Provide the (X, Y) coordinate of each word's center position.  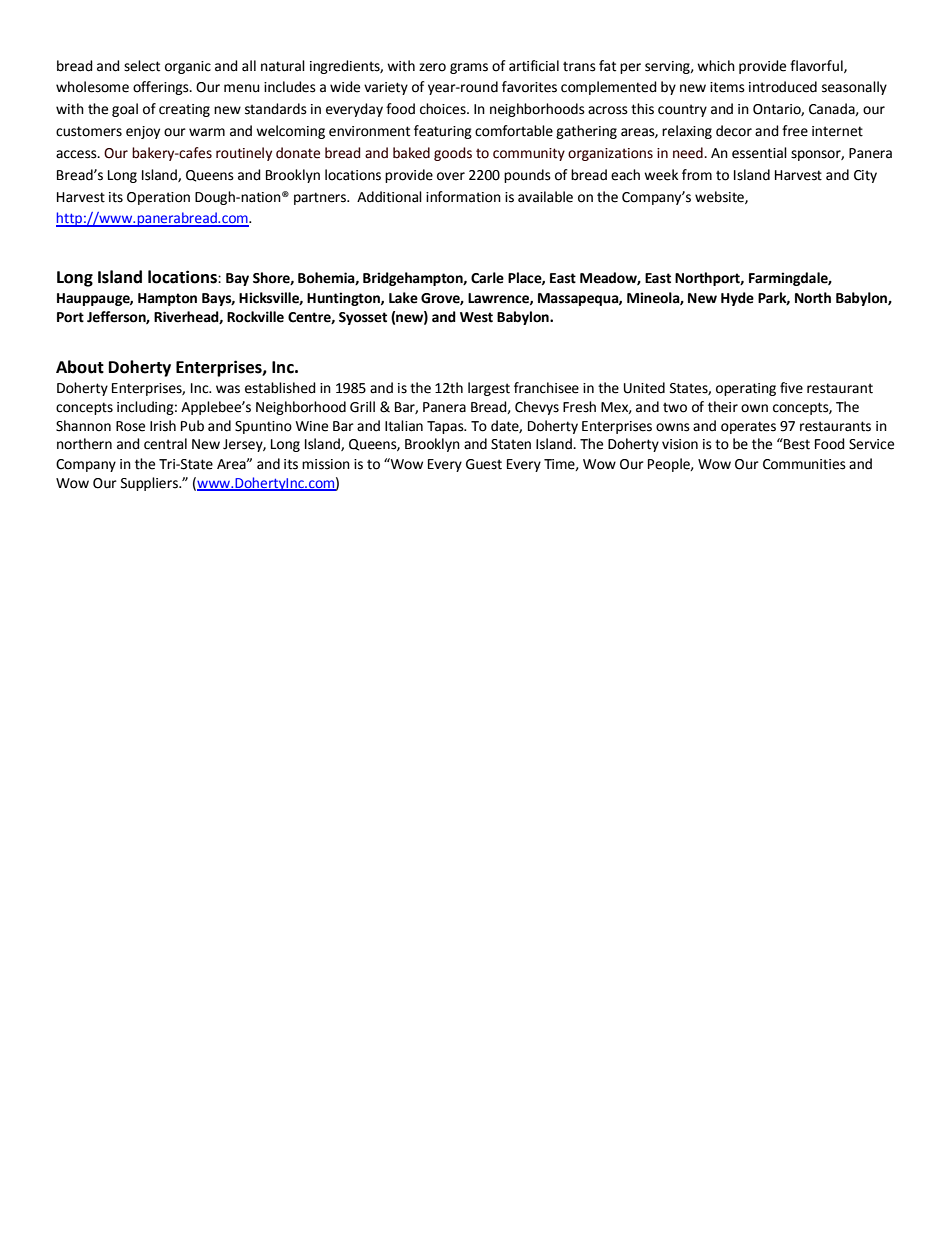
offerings (162, 88)
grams (469, 68)
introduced (783, 87)
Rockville (255, 317)
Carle (487, 278)
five (791, 388)
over (451, 176)
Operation (158, 198)
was (228, 389)
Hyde (737, 299)
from (697, 175)
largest (489, 389)
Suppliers (150, 484)
